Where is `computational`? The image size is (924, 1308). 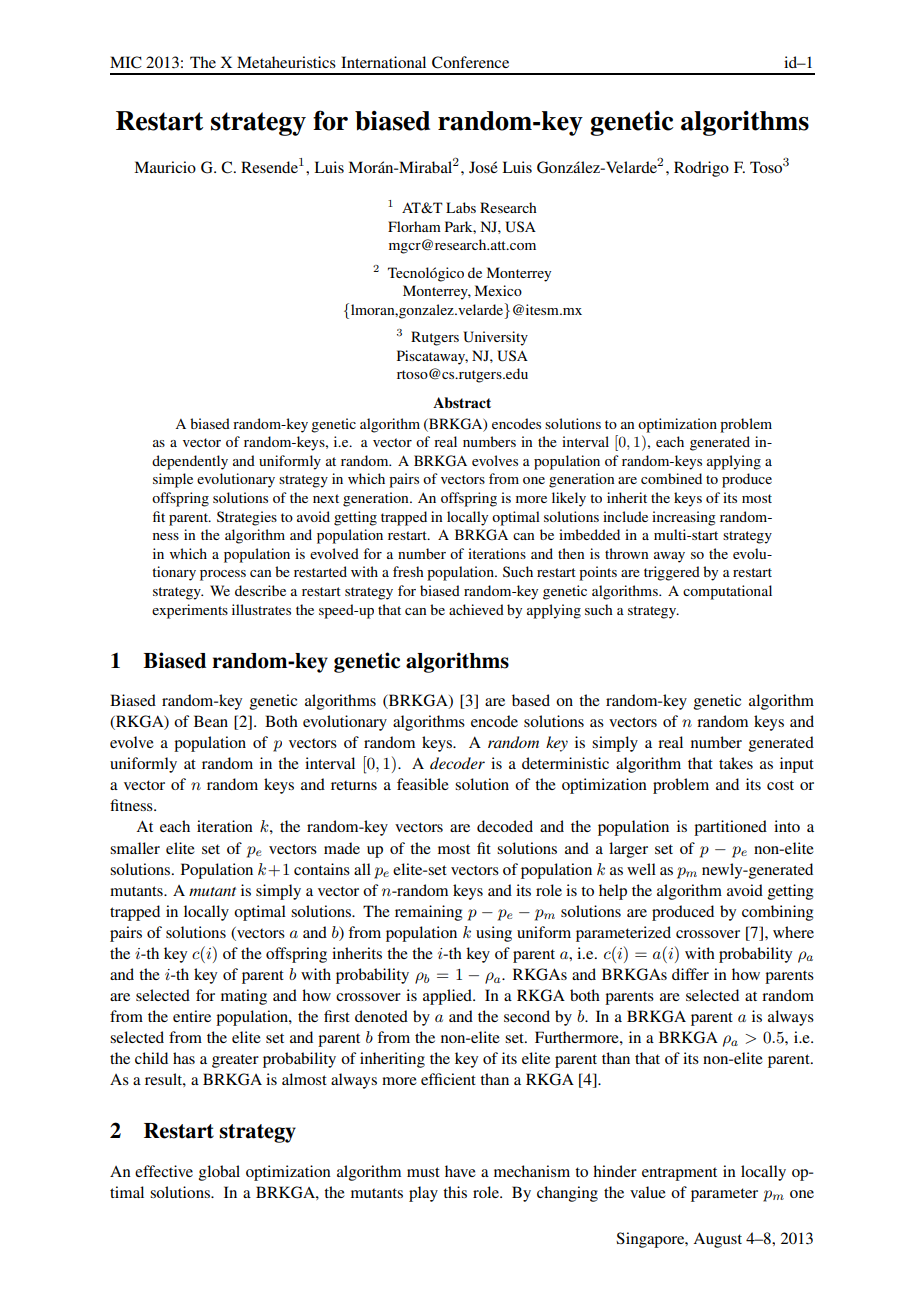 computational is located at coordinates (727, 592).
